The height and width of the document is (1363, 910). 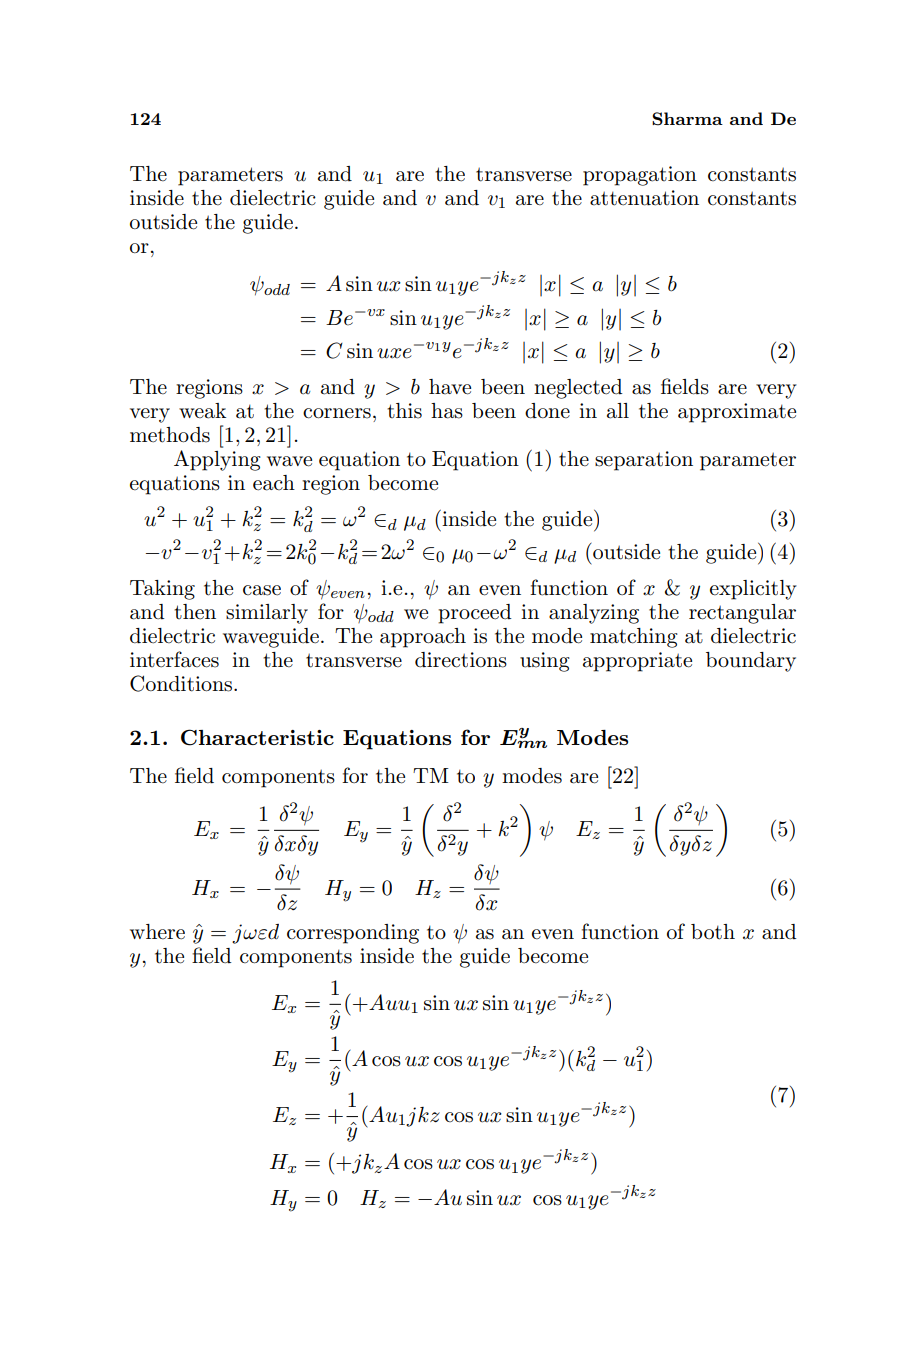 I want to click on have, so click(x=450, y=387).
